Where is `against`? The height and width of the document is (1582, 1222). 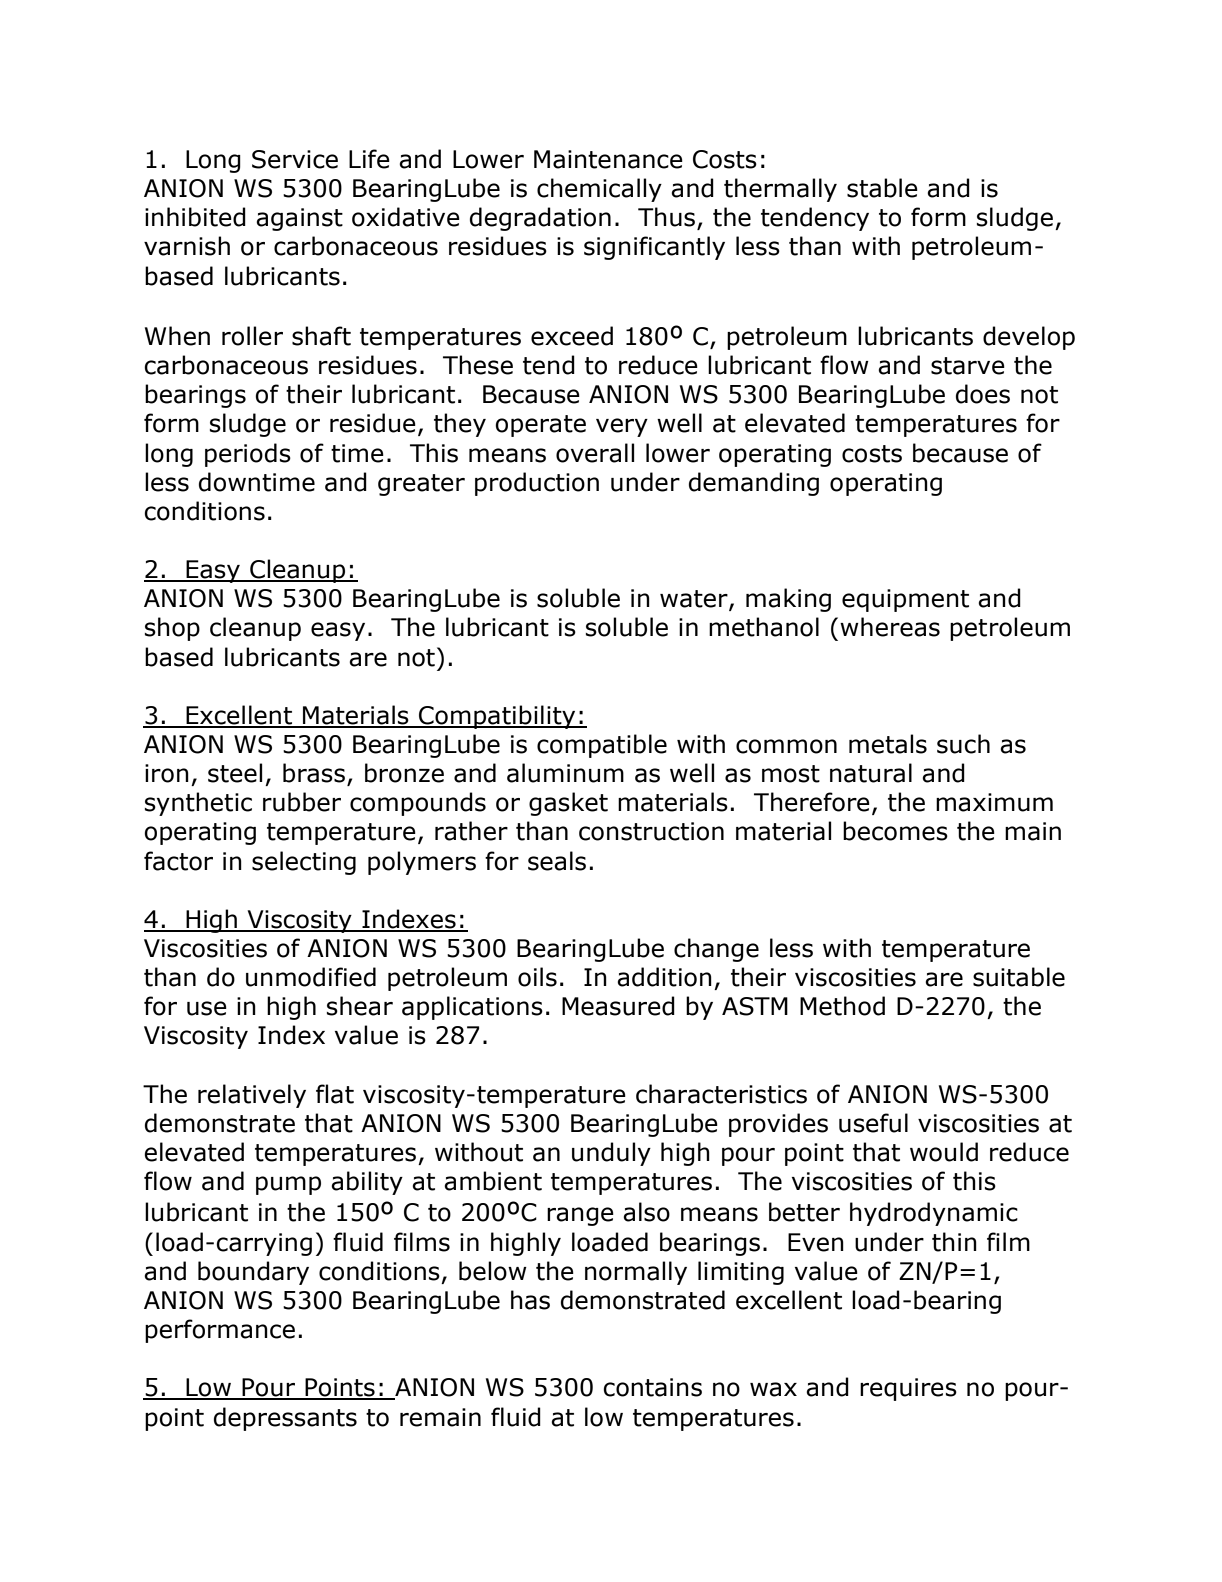 against is located at coordinates (299, 219).
